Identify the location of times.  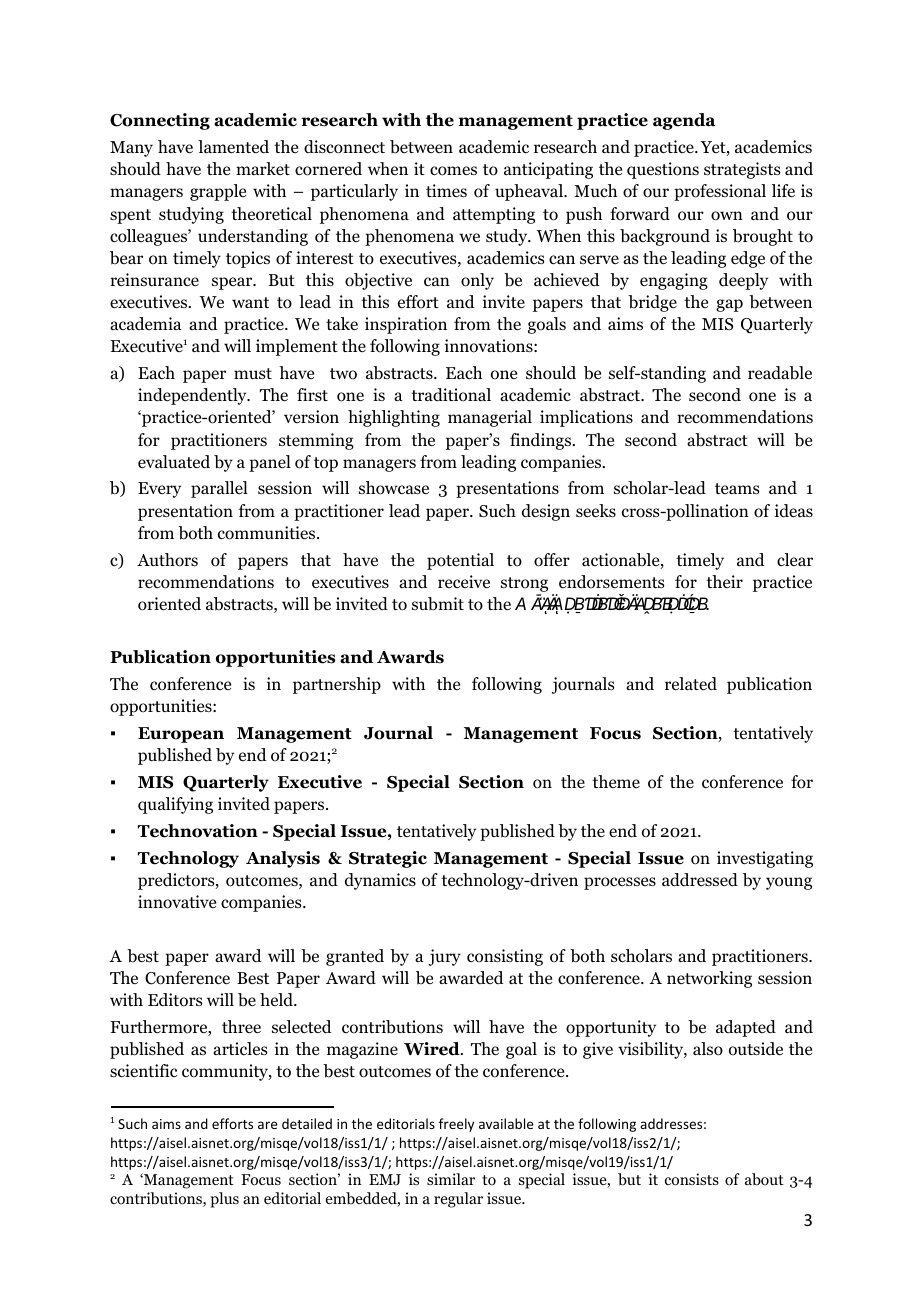
(446, 190).
